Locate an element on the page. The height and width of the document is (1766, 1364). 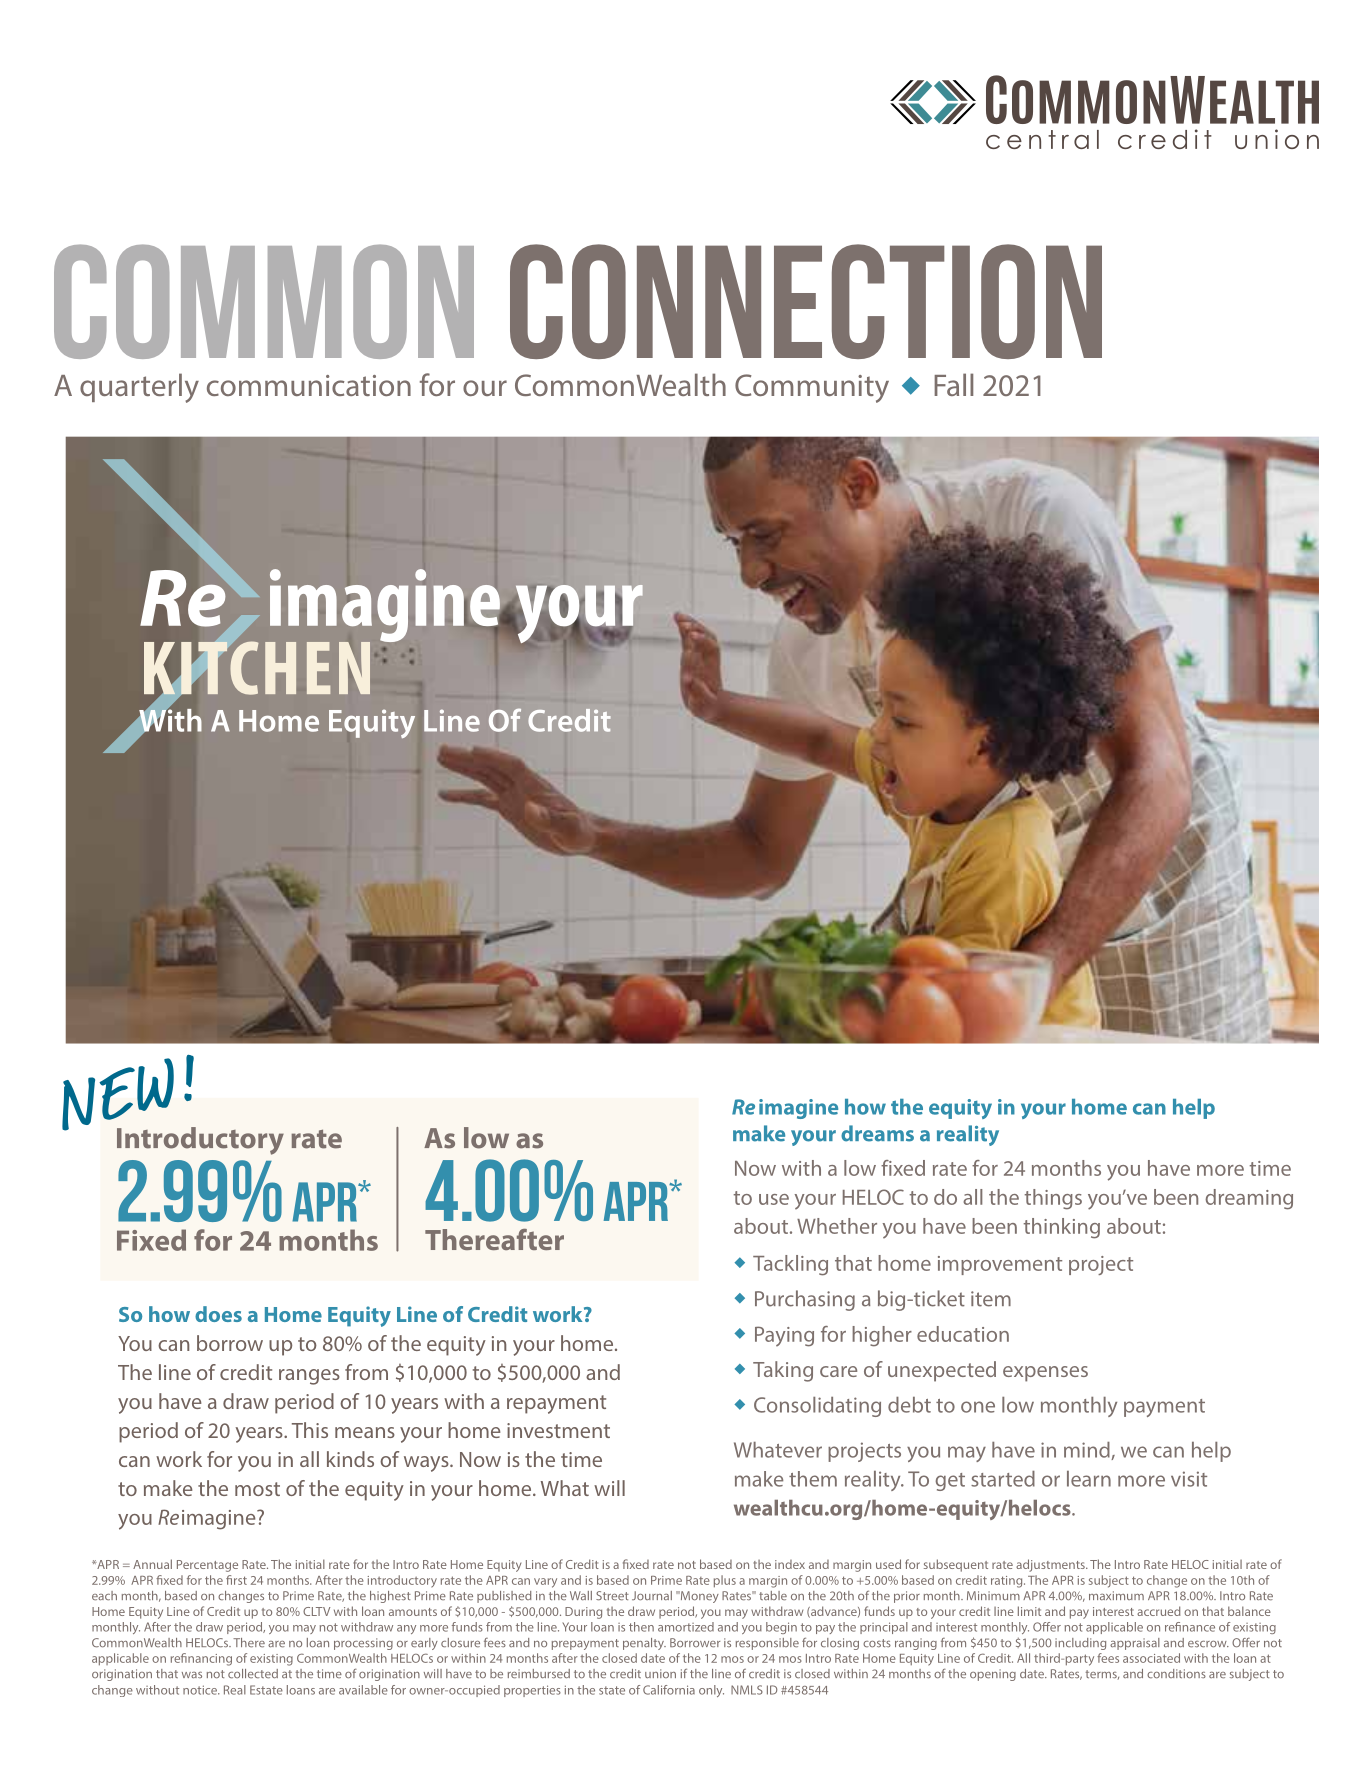
This is located at coordinates (310, 1430).
